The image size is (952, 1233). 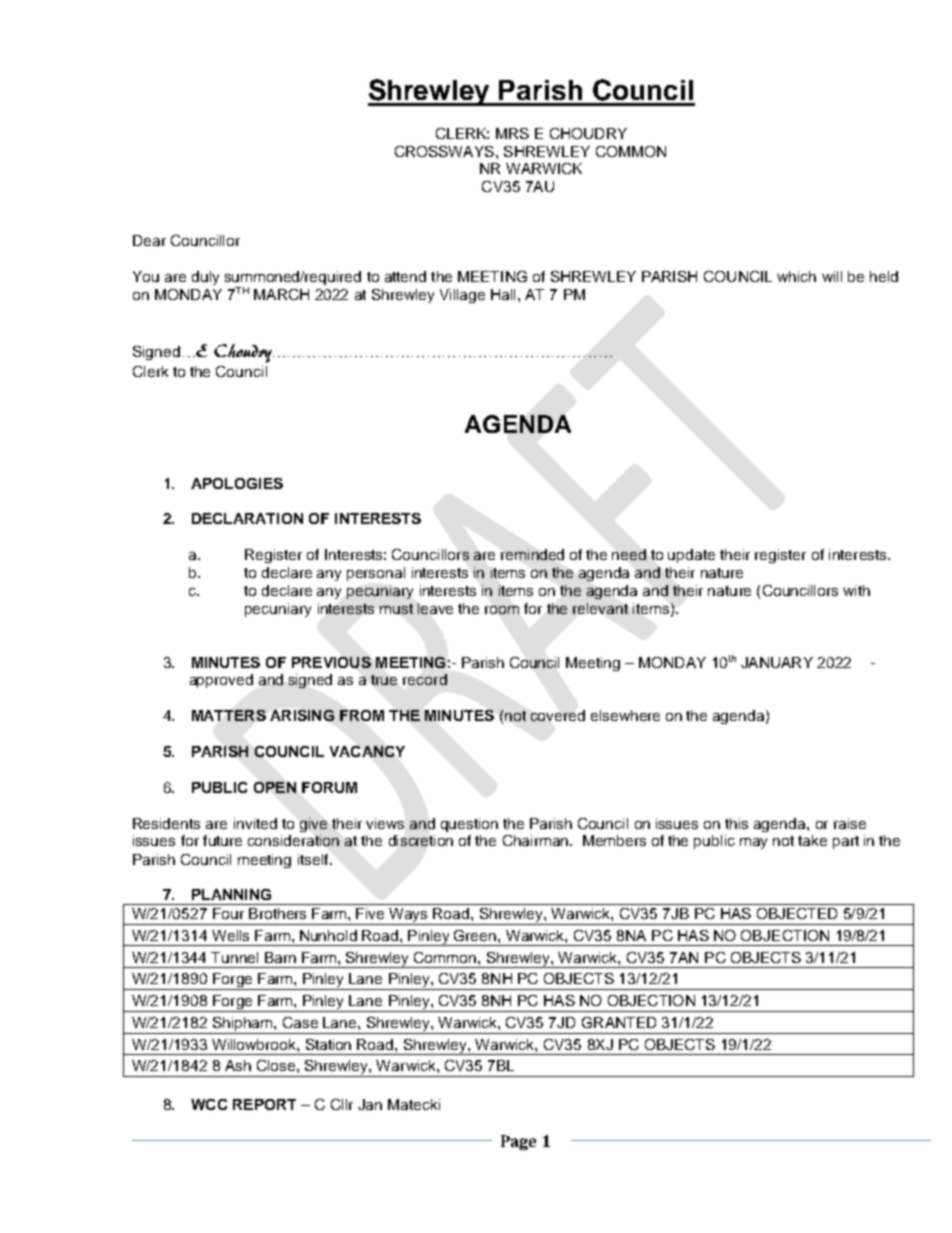 What do you see at coordinates (503, 294) in the screenshot?
I see `Hall` at bounding box center [503, 294].
